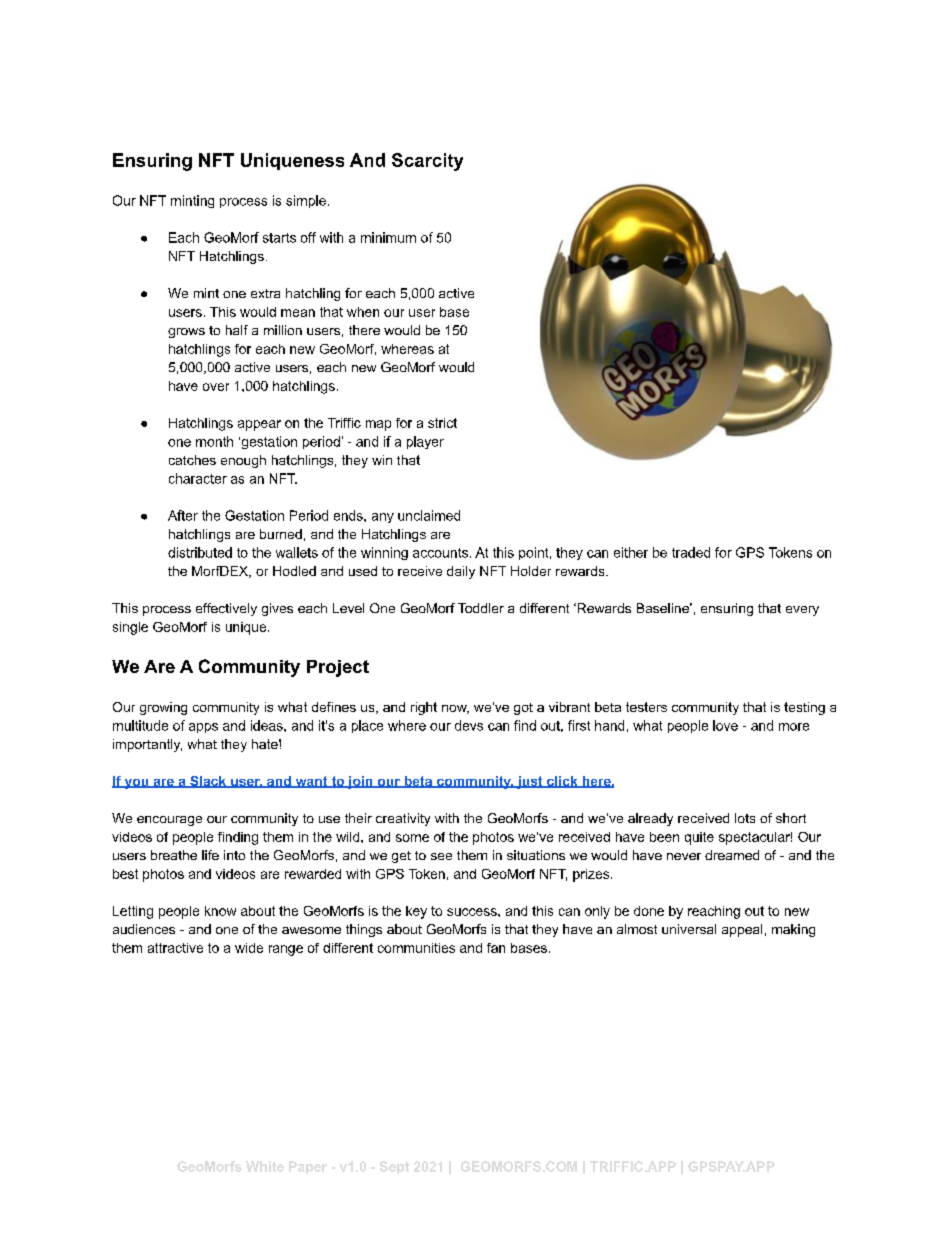 Image resolution: width=952 pixels, height=1233 pixels. I want to click on distributed, so click(200, 552).
